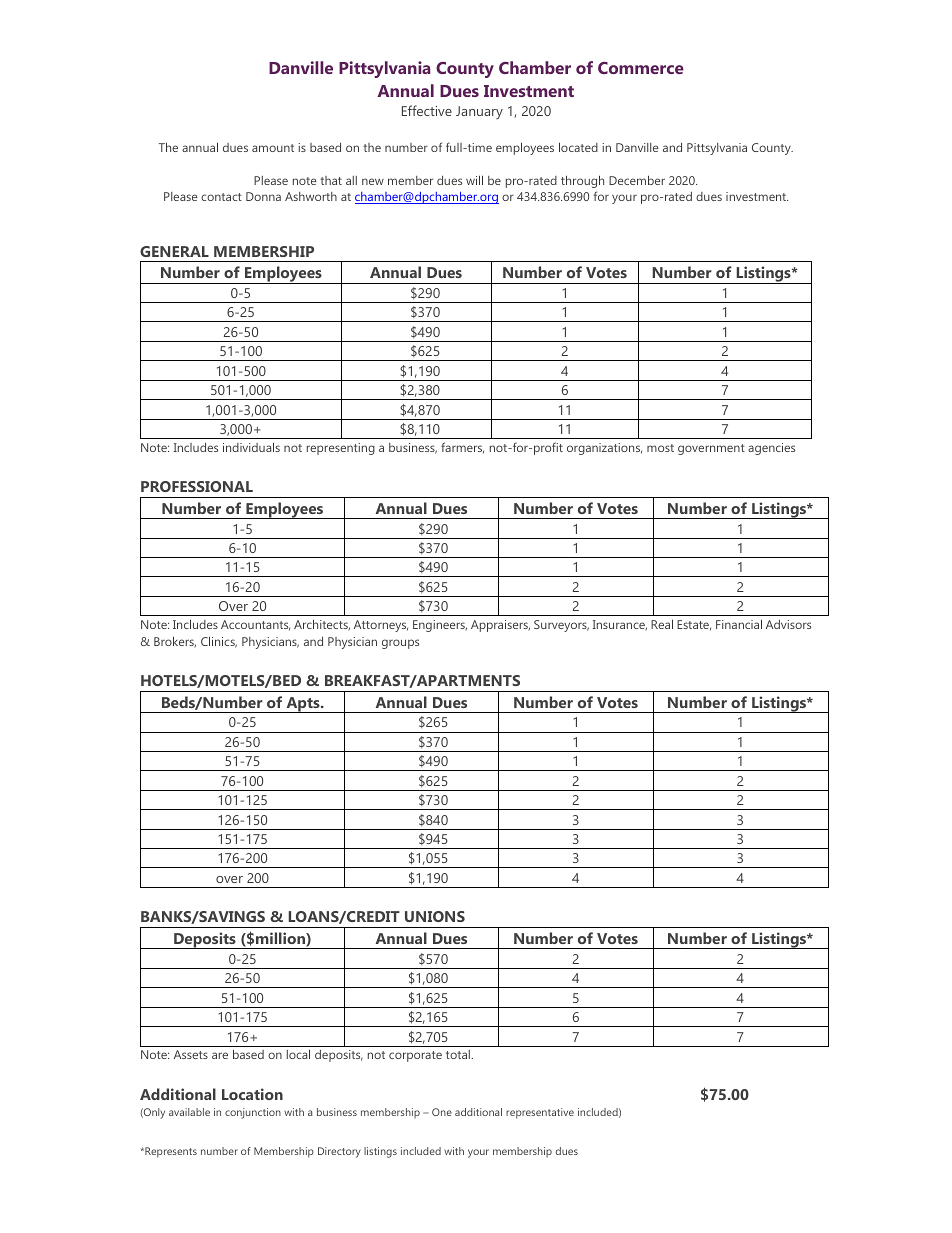 This screenshot has width=952, height=1233. I want to click on conjunction, so click(253, 1113).
